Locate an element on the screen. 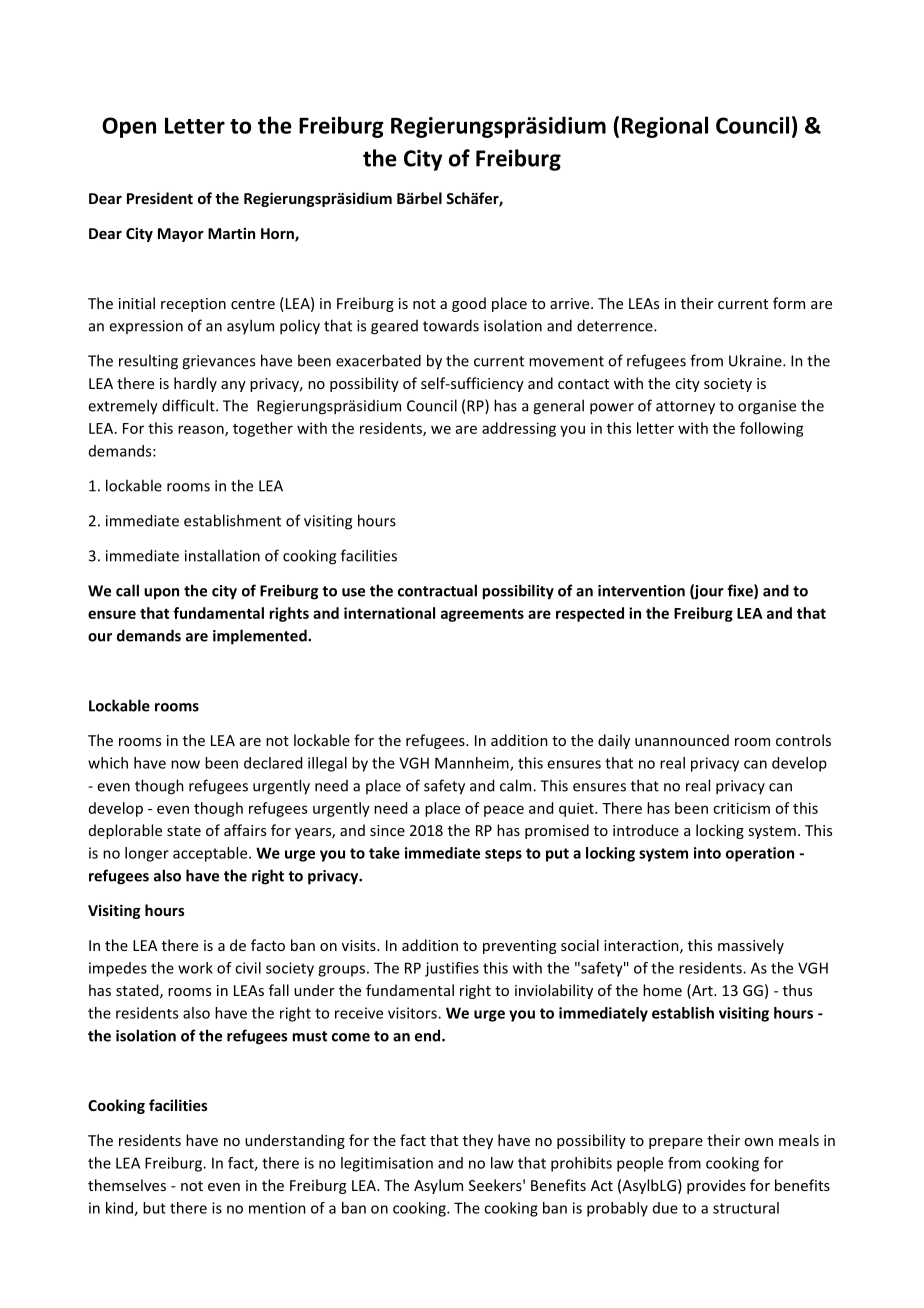  following is located at coordinates (772, 429).
